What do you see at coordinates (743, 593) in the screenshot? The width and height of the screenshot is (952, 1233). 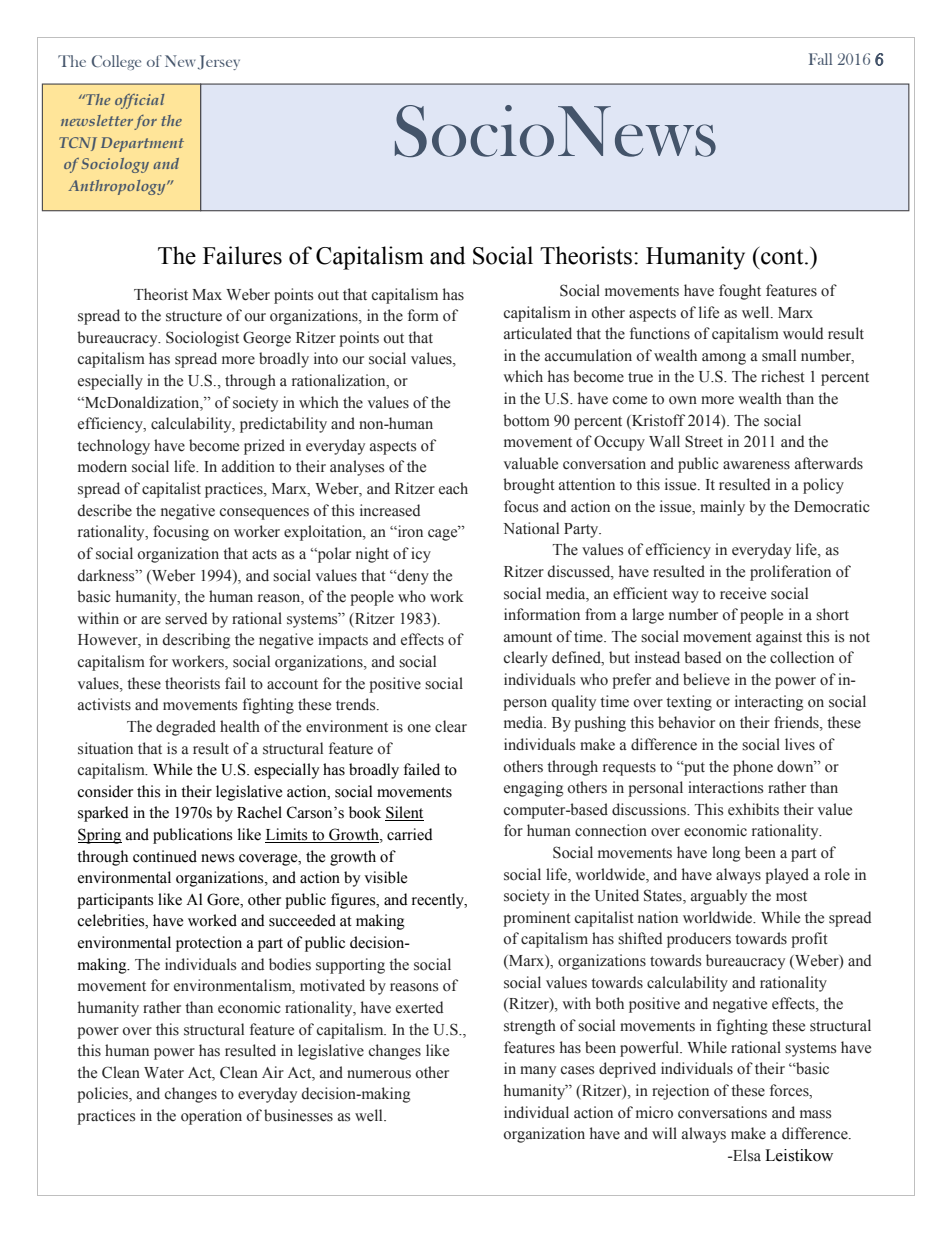 I see `receive` at bounding box center [743, 593].
